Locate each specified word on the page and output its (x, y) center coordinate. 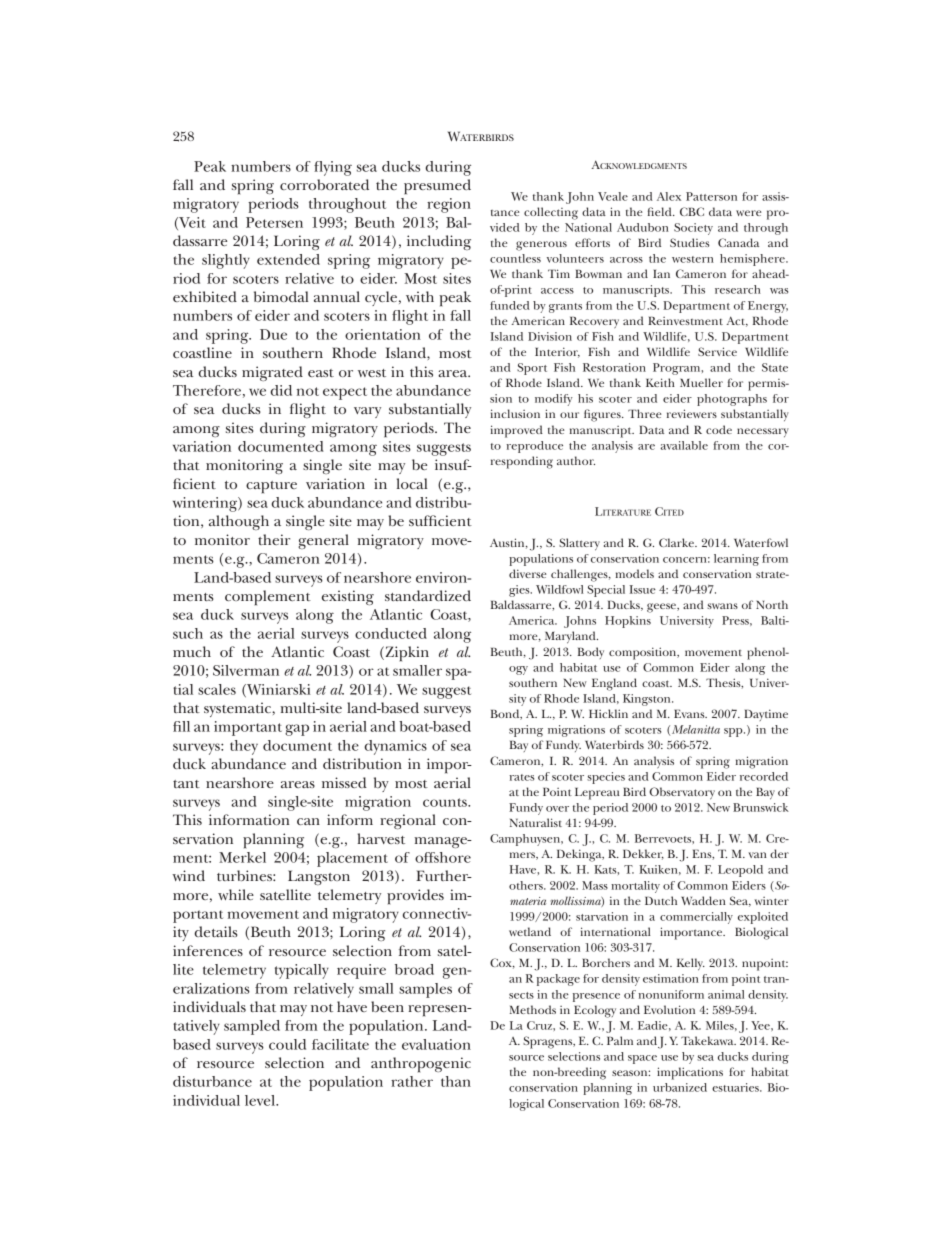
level (261, 1100)
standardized (428, 595)
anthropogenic (421, 1064)
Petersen (274, 222)
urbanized (680, 1087)
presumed (437, 187)
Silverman (246, 670)
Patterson (711, 196)
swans (722, 606)
